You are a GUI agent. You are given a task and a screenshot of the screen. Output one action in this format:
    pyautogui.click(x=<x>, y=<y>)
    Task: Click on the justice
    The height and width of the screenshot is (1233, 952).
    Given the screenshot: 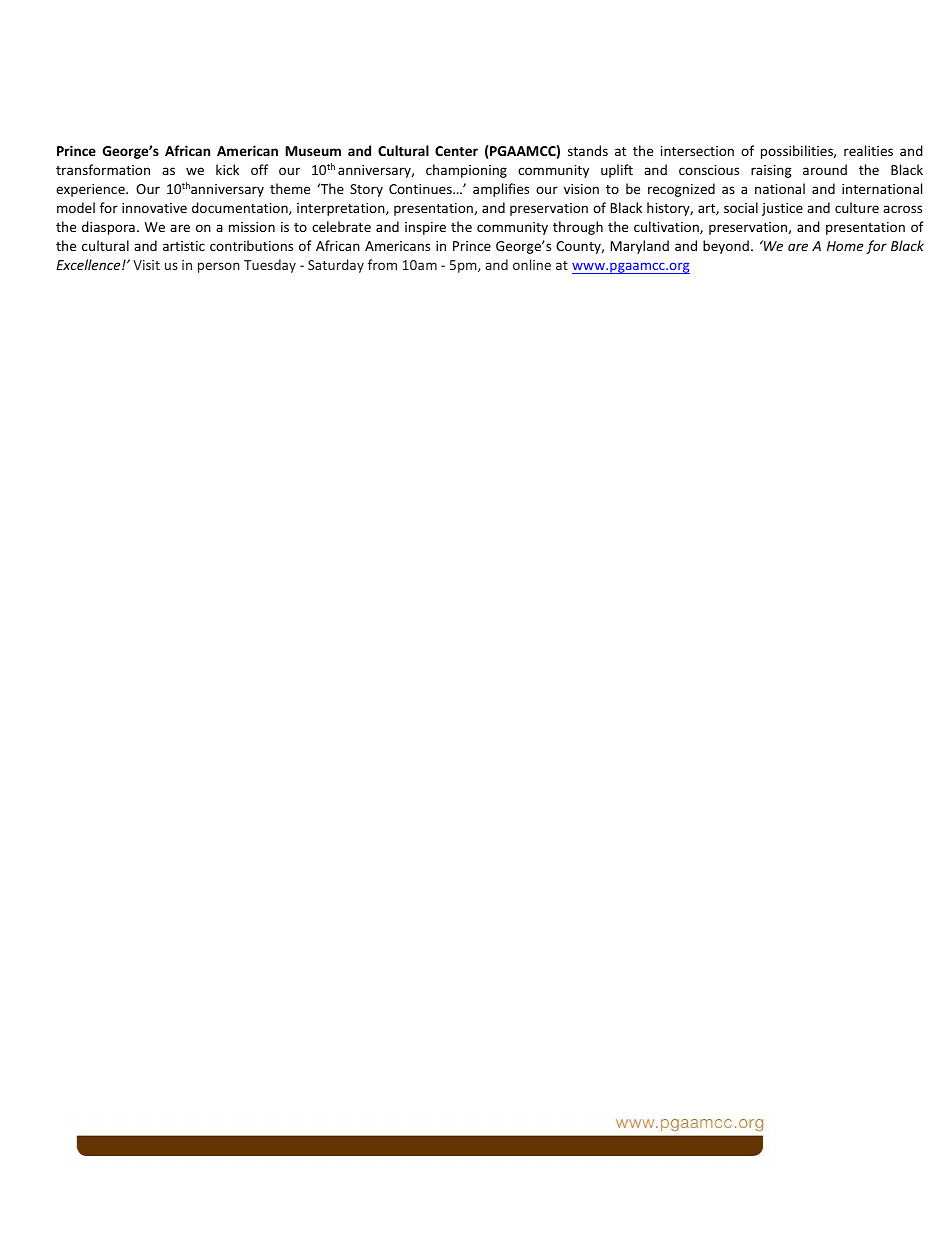 What is the action you would take?
    pyautogui.click(x=782, y=209)
